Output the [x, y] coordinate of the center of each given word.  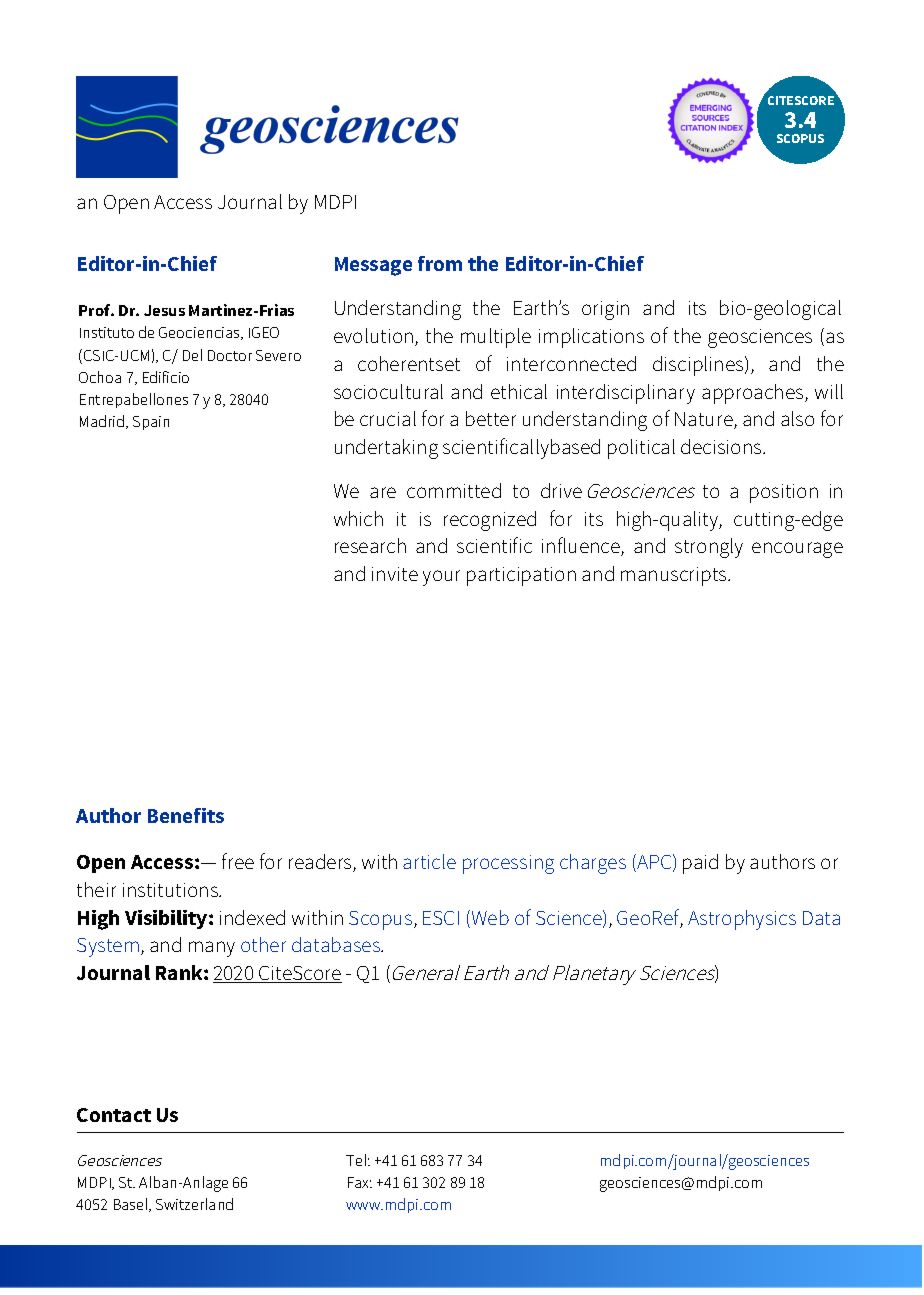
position [784, 493]
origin [605, 310]
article [429, 861]
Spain [151, 423]
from [440, 263]
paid [700, 864]
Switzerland [194, 1204]
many [212, 949]
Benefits [186, 815]
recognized [490, 521]
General [426, 972]
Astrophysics [742, 920]
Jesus [164, 310]
